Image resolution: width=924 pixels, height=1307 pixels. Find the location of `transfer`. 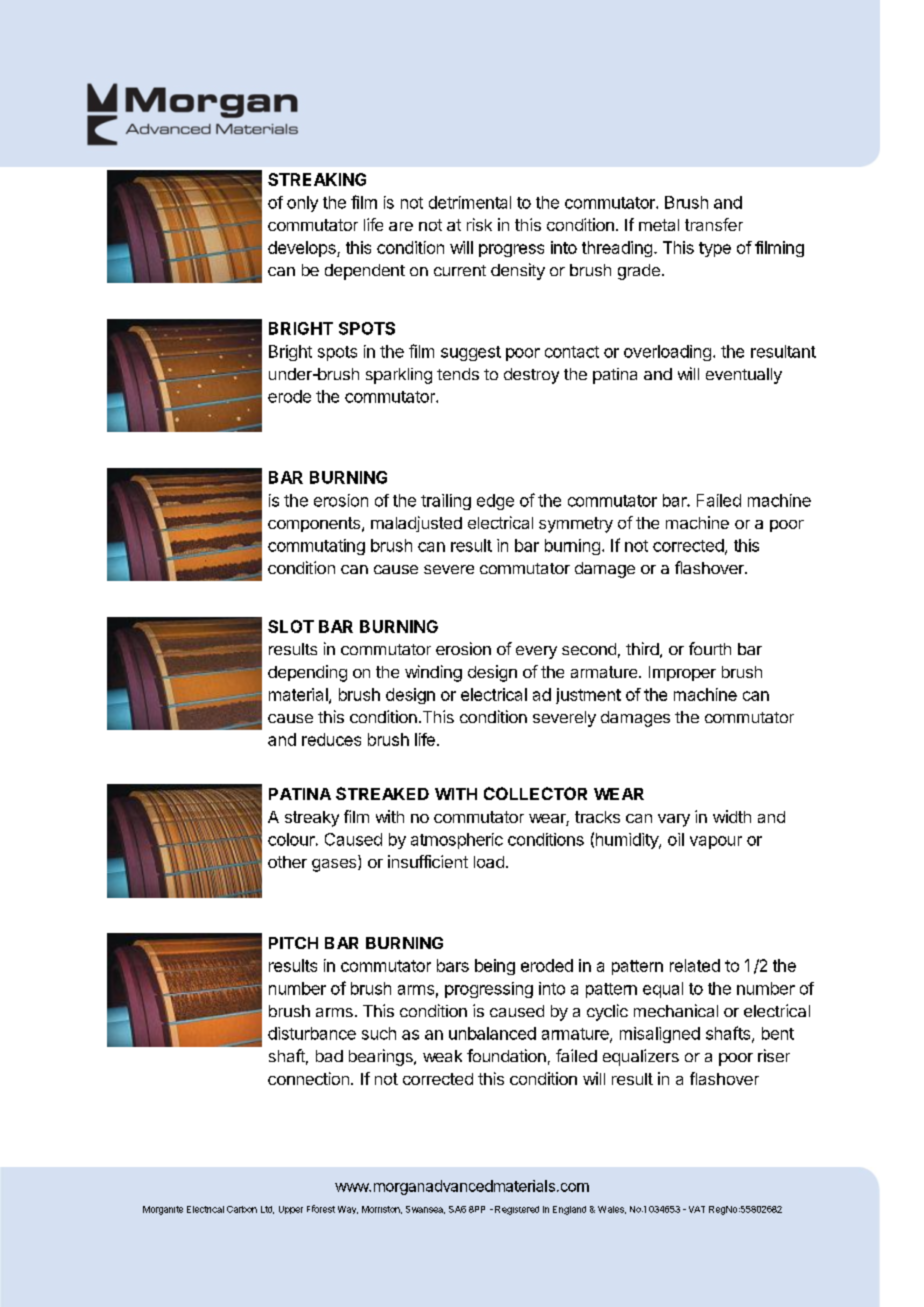

transfer is located at coordinates (714, 224).
